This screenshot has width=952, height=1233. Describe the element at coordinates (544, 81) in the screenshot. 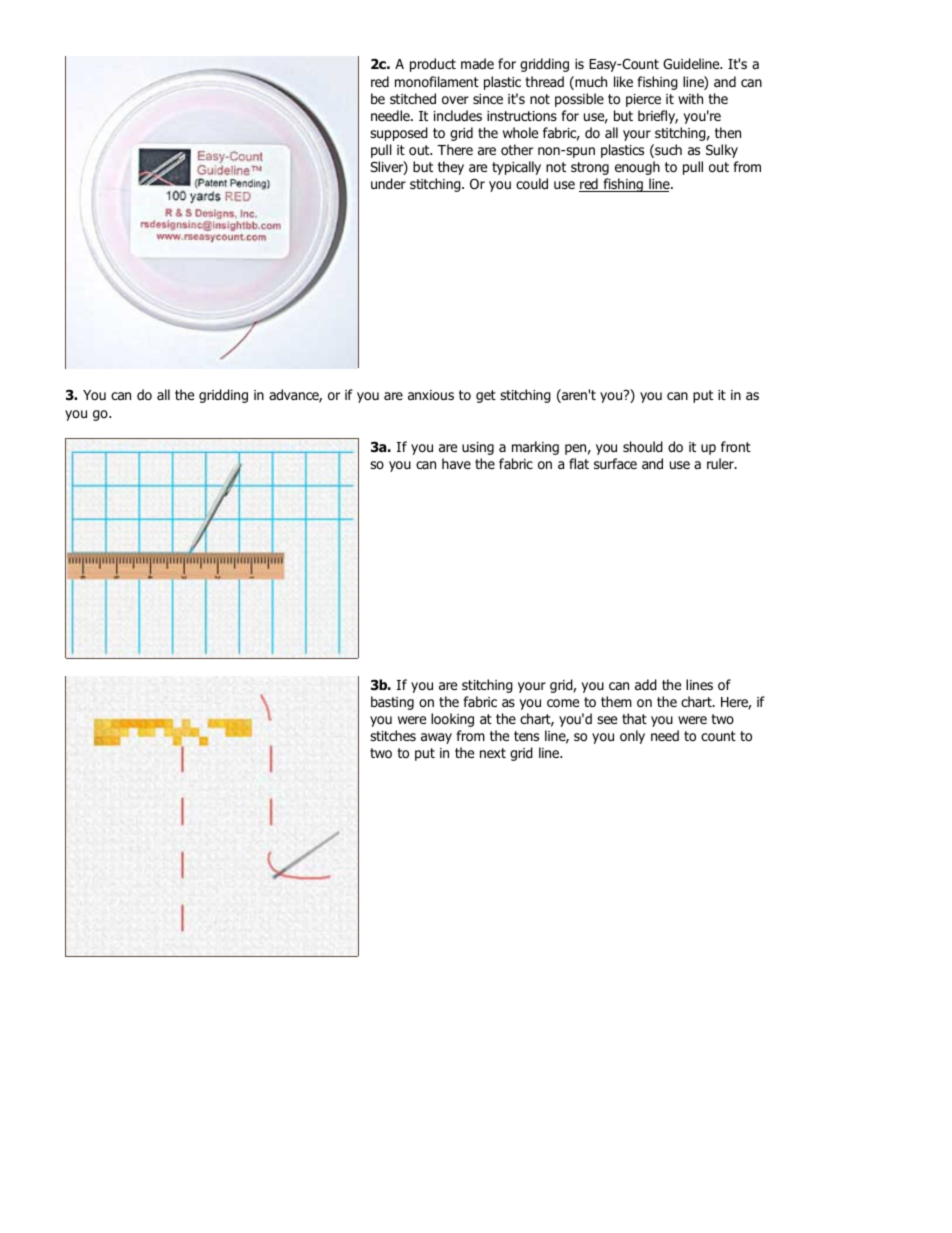

I see `thread` at that location.
